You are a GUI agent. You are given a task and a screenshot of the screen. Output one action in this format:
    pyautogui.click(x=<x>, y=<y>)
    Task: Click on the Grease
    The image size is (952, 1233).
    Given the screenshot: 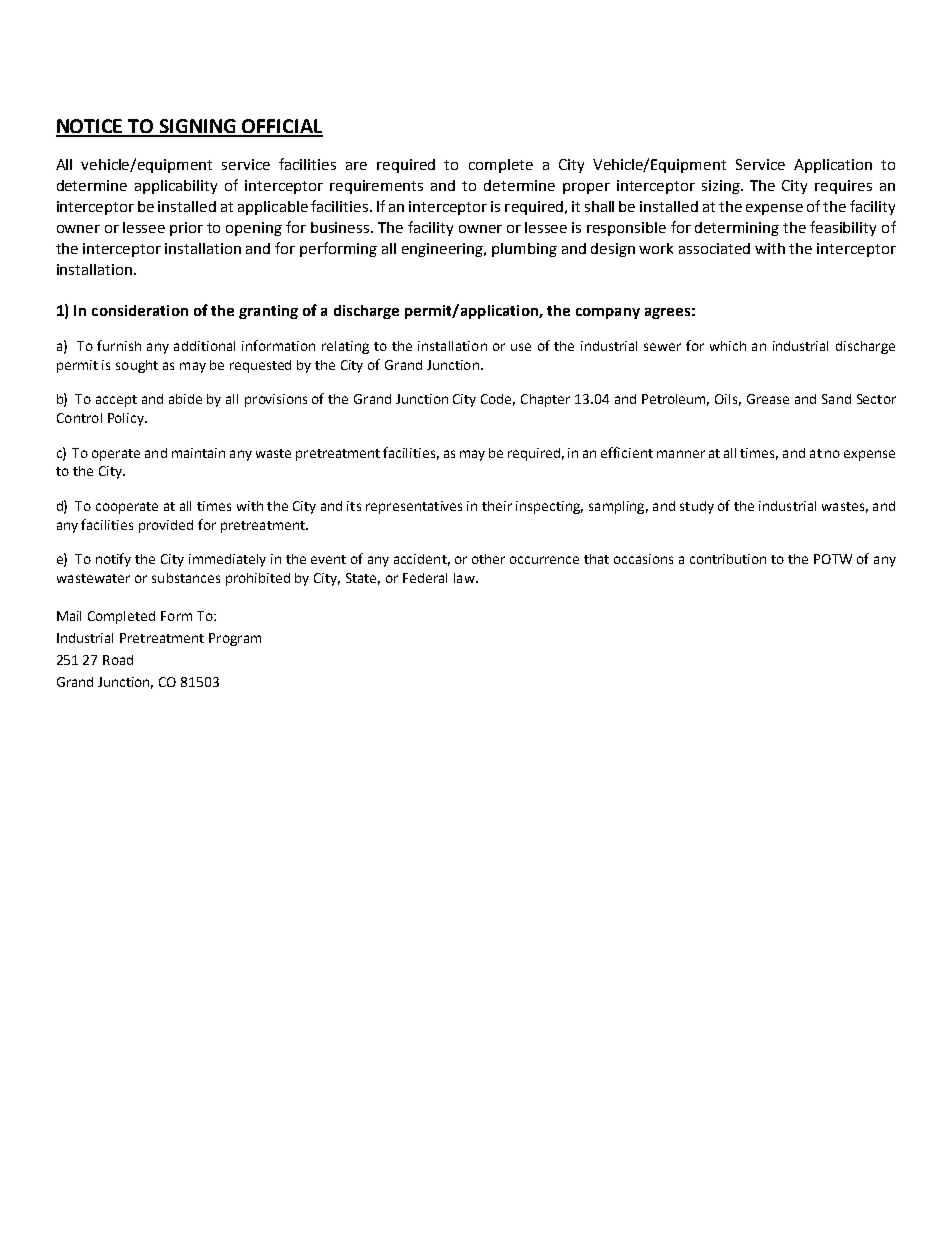 What is the action you would take?
    pyautogui.click(x=768, y=399)
